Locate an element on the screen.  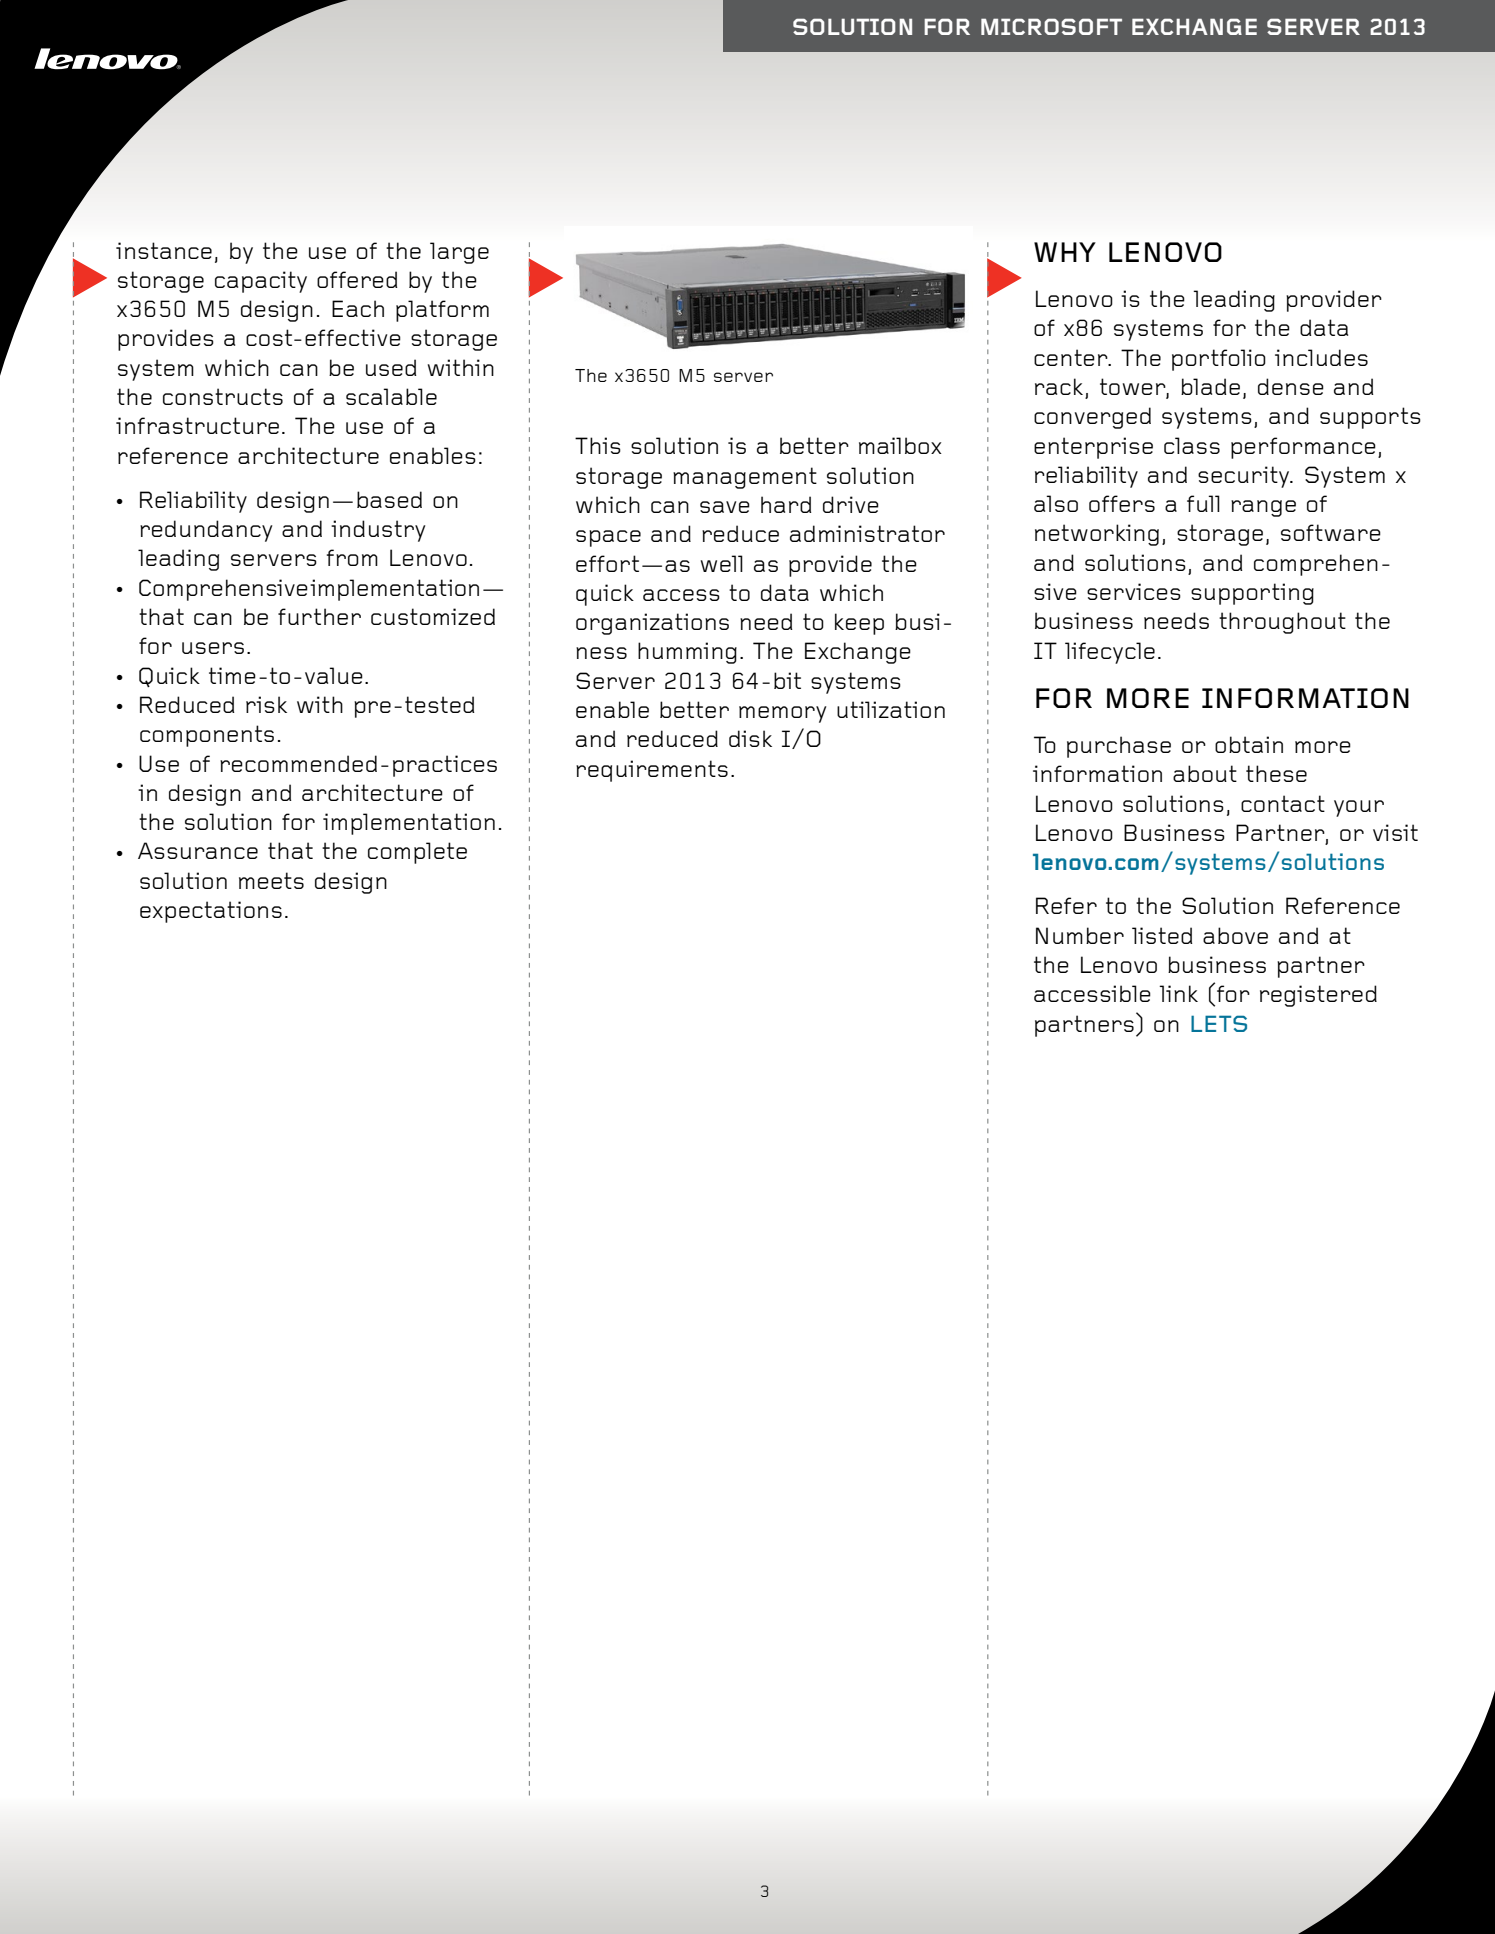
industry is located at coordinates (378, 531).
